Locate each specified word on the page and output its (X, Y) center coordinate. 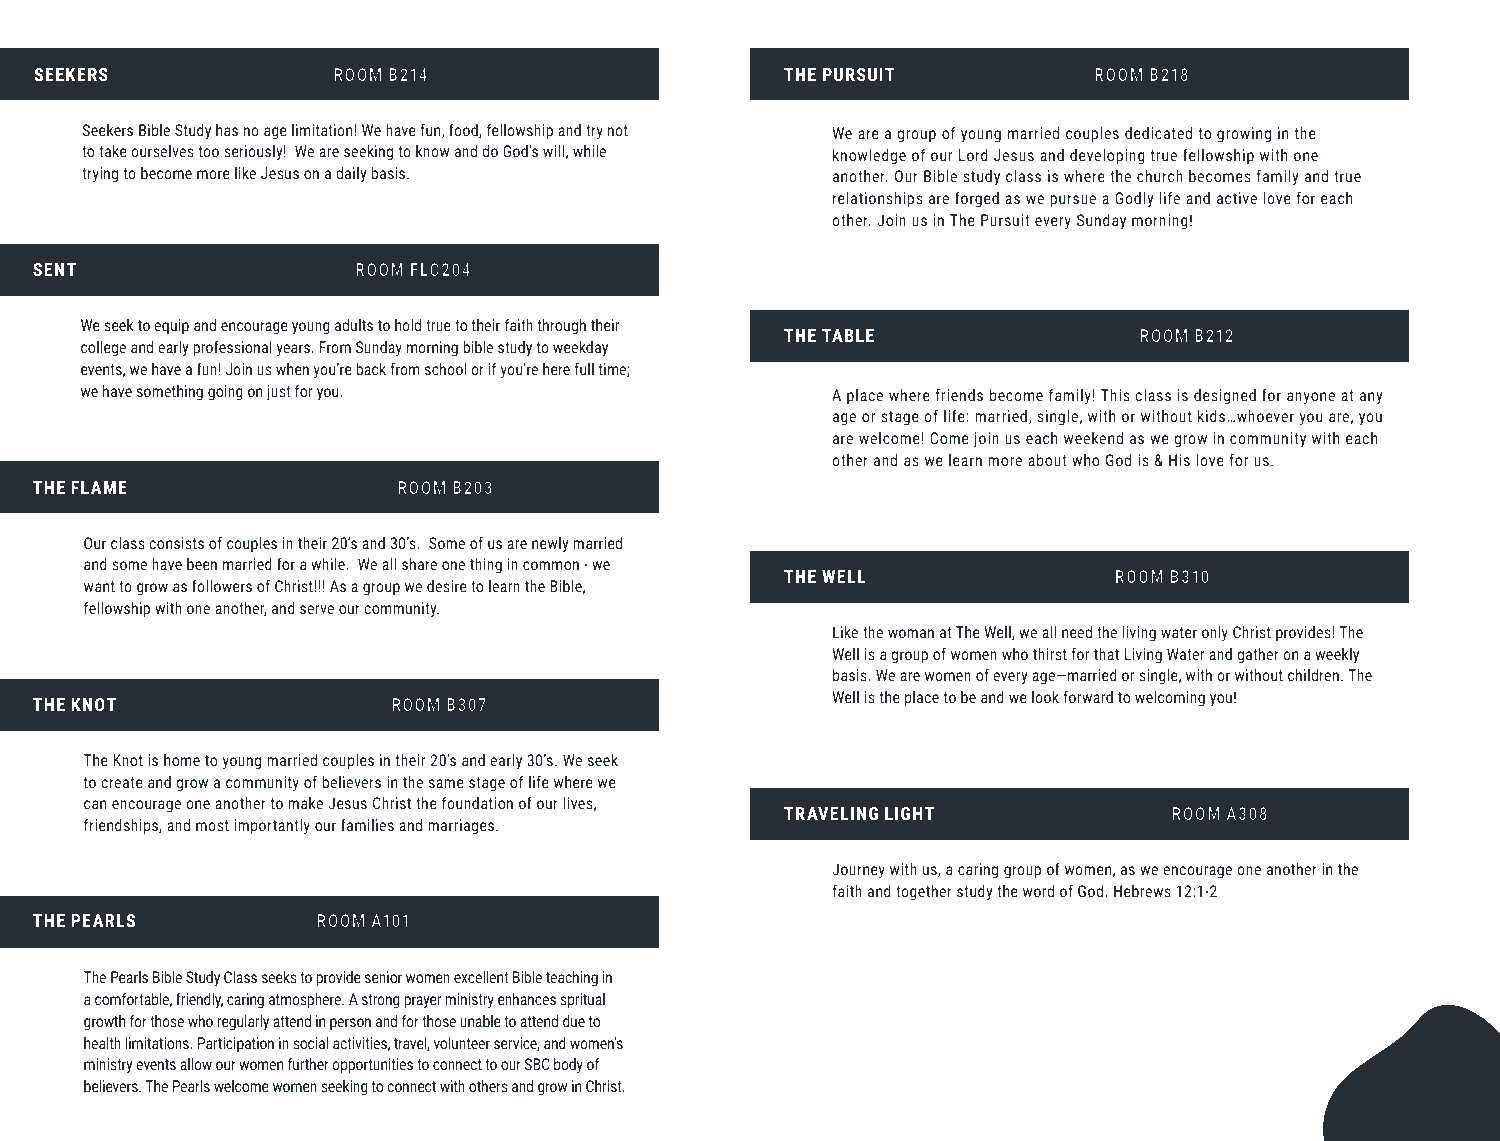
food (464, 130)
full (584, 368)
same (446, 783)
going (225, 393)
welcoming (1170, 699)
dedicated (1158, 133)
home (182, 760)
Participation (236, 1045)
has (227, 130)
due (574, 1021)
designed (1225, 397)
